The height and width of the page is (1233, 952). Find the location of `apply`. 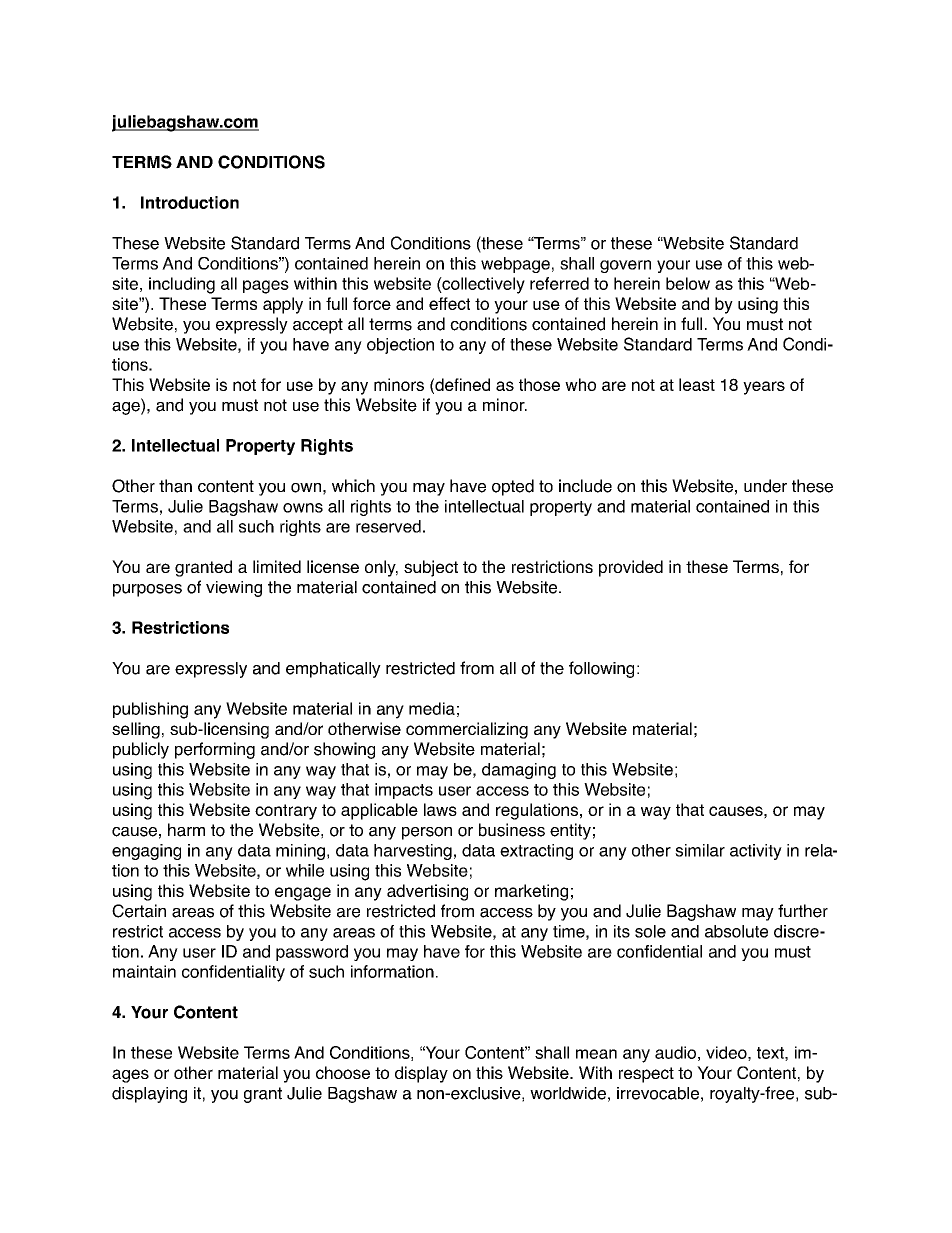

apply is located at coordinates (283, 305).
